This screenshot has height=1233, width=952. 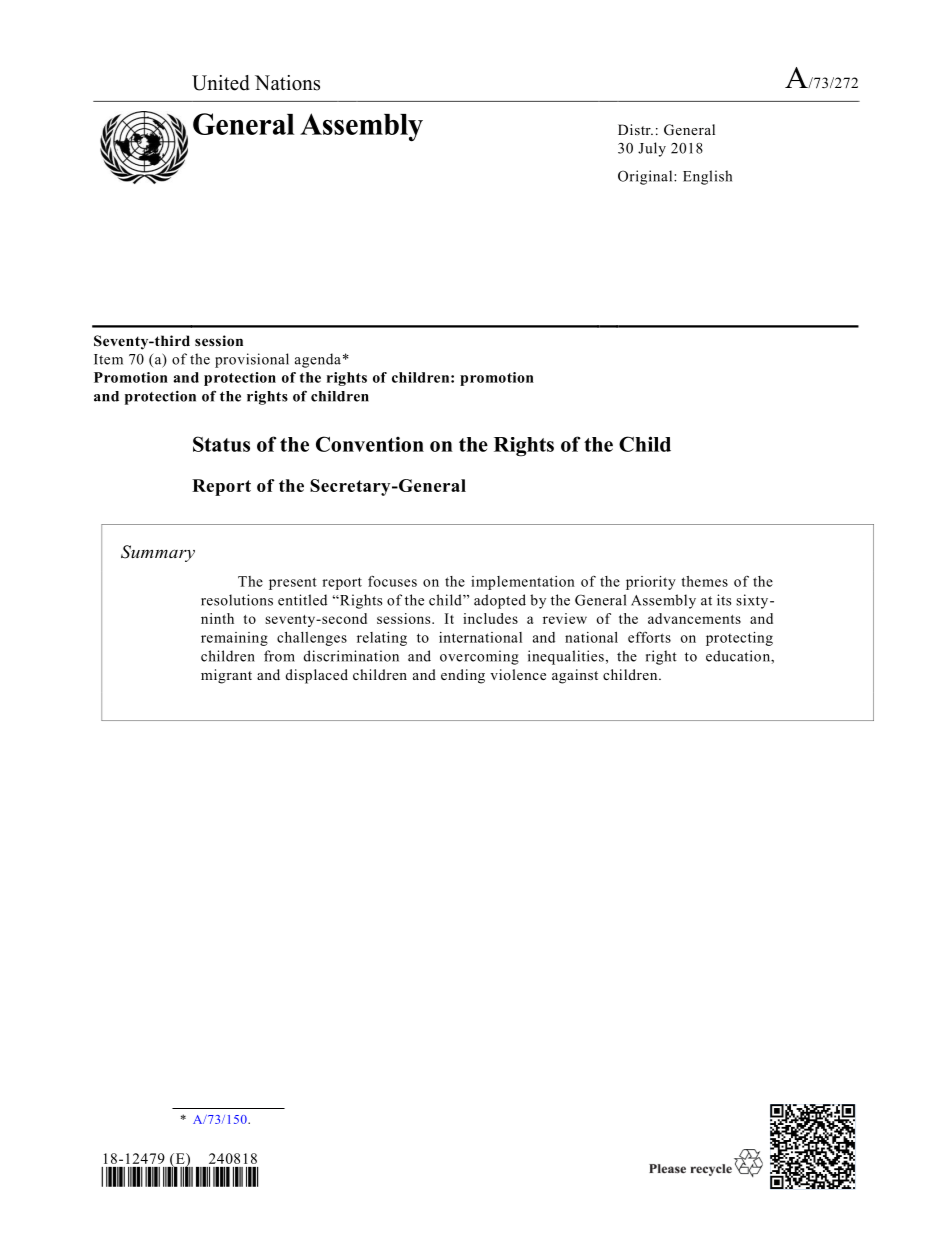 What do you see at coordinates (652, 149) in the screenshot?
I see `July` at bounding box center [652, 149].
